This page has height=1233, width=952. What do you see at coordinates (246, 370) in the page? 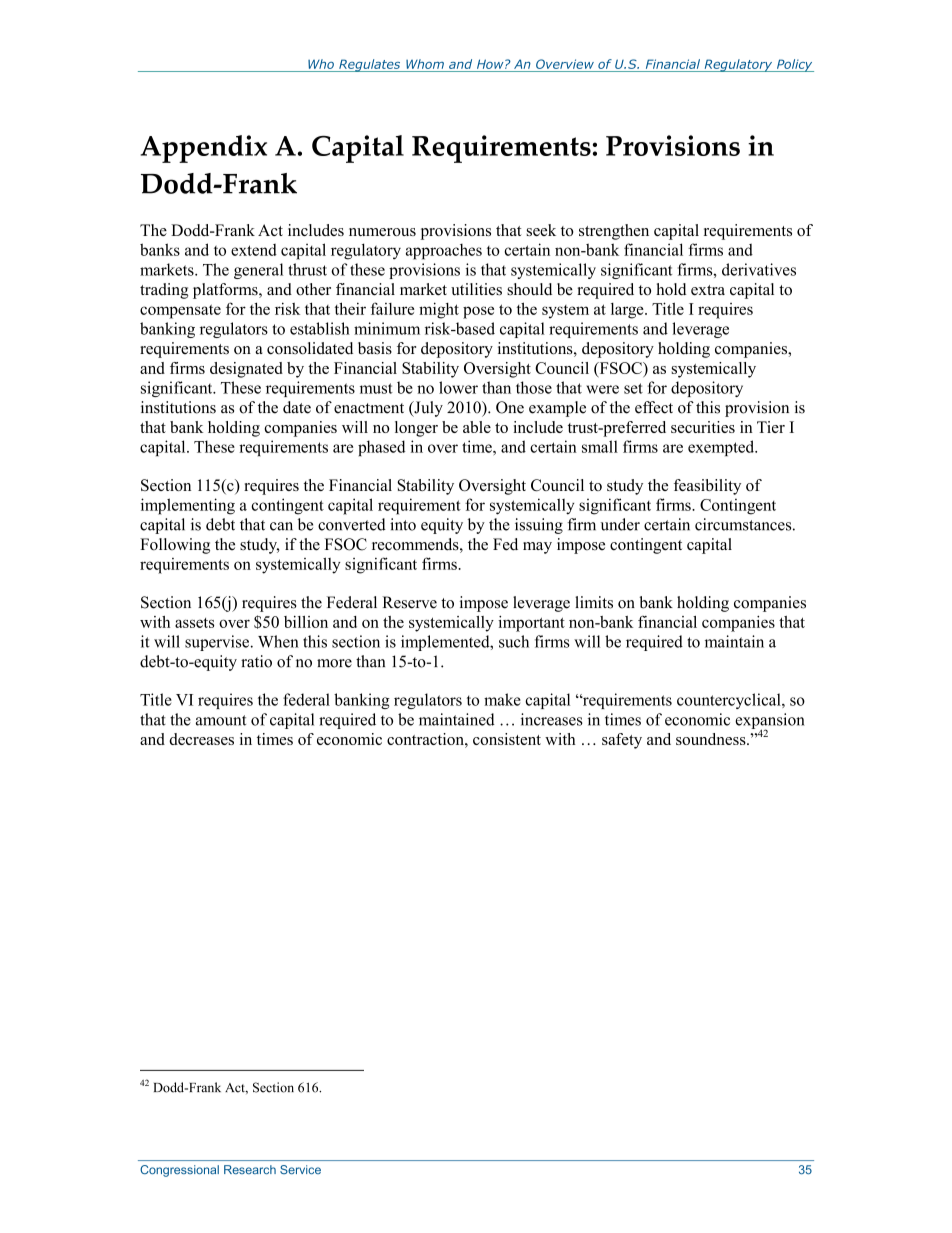
I see `designated` at bounding box center [246, 370].
